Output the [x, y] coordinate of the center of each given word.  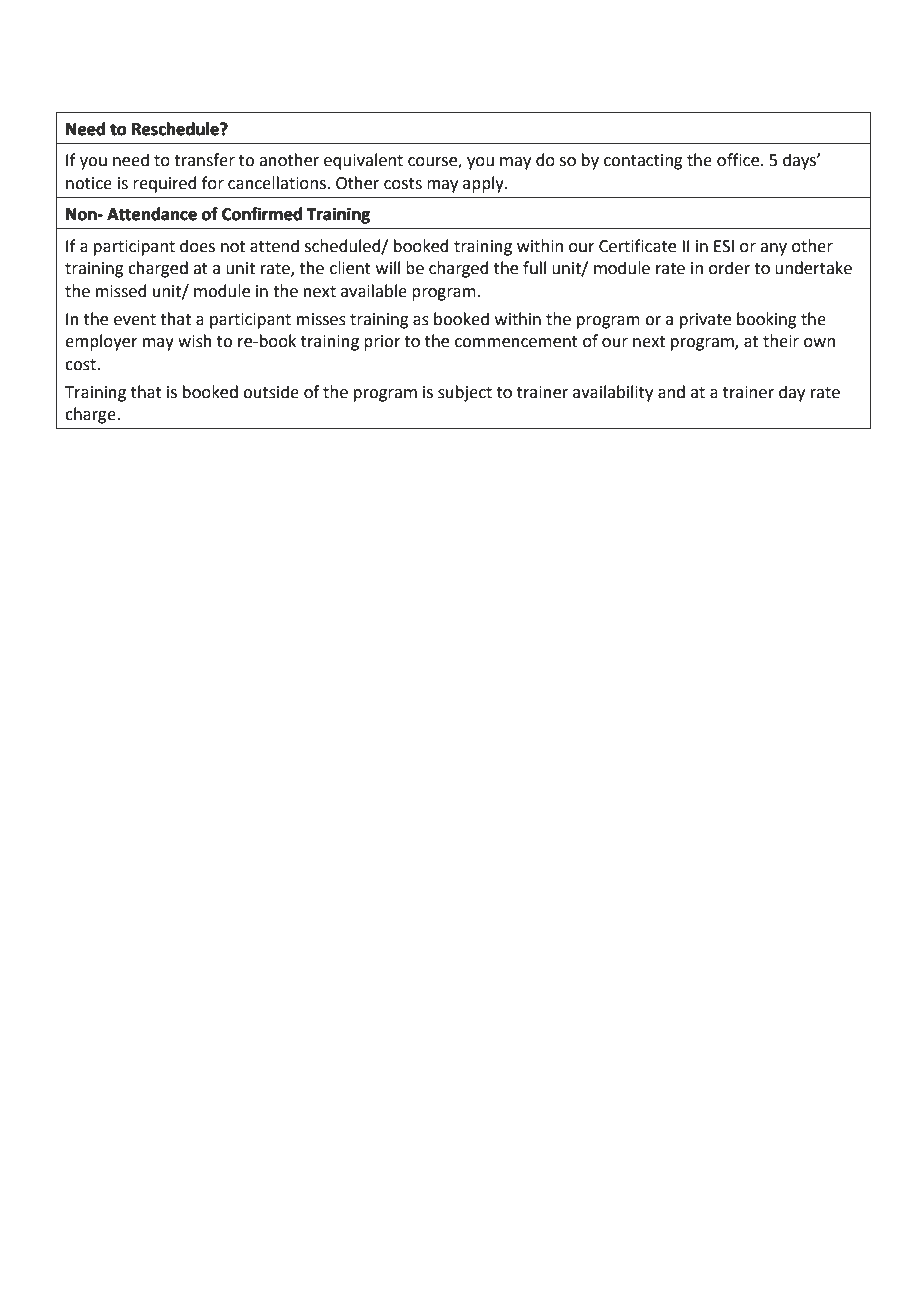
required [165, 184]
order [729, 268]
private [705, 321]
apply [484, 184]
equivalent [363, 161]
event [135, 320]
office [739, 160]
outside [271, 392]
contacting [643, 162]
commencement [516, 342]
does [197, 246]
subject [465, 393]
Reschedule [176, 129]
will [388, 267]
